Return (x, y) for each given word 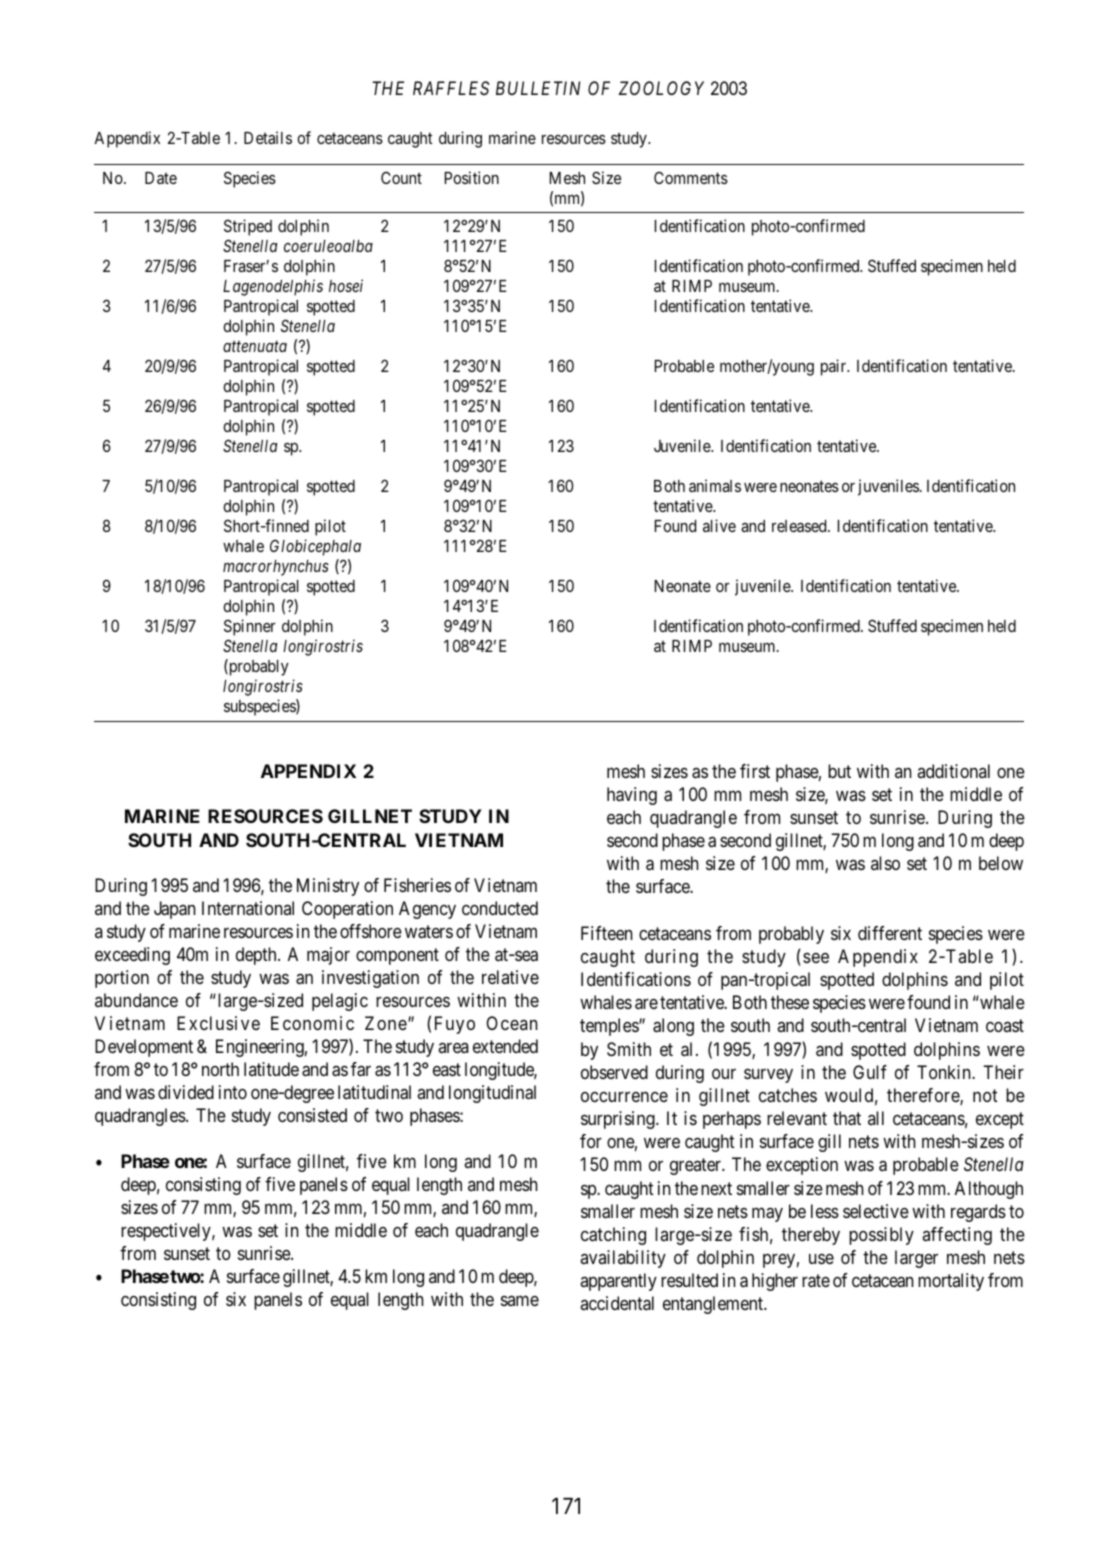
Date (161, 178)
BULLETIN (538, 88)
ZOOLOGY (661, 88)
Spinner (250, 627)
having (632, 796)
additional (953, 771)
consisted (312, 1115)
